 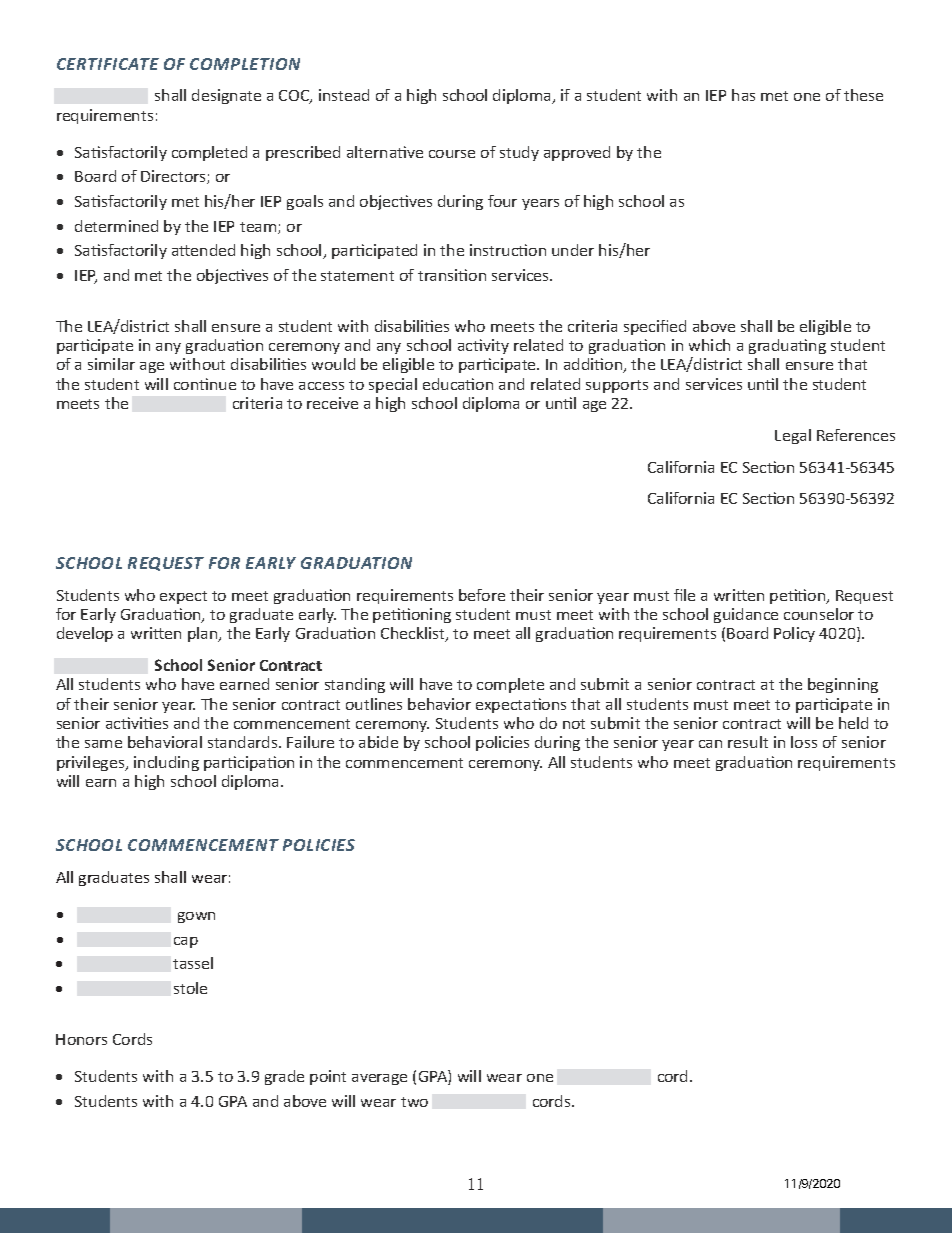 I want to click on education, so click(x=458, y=384).
